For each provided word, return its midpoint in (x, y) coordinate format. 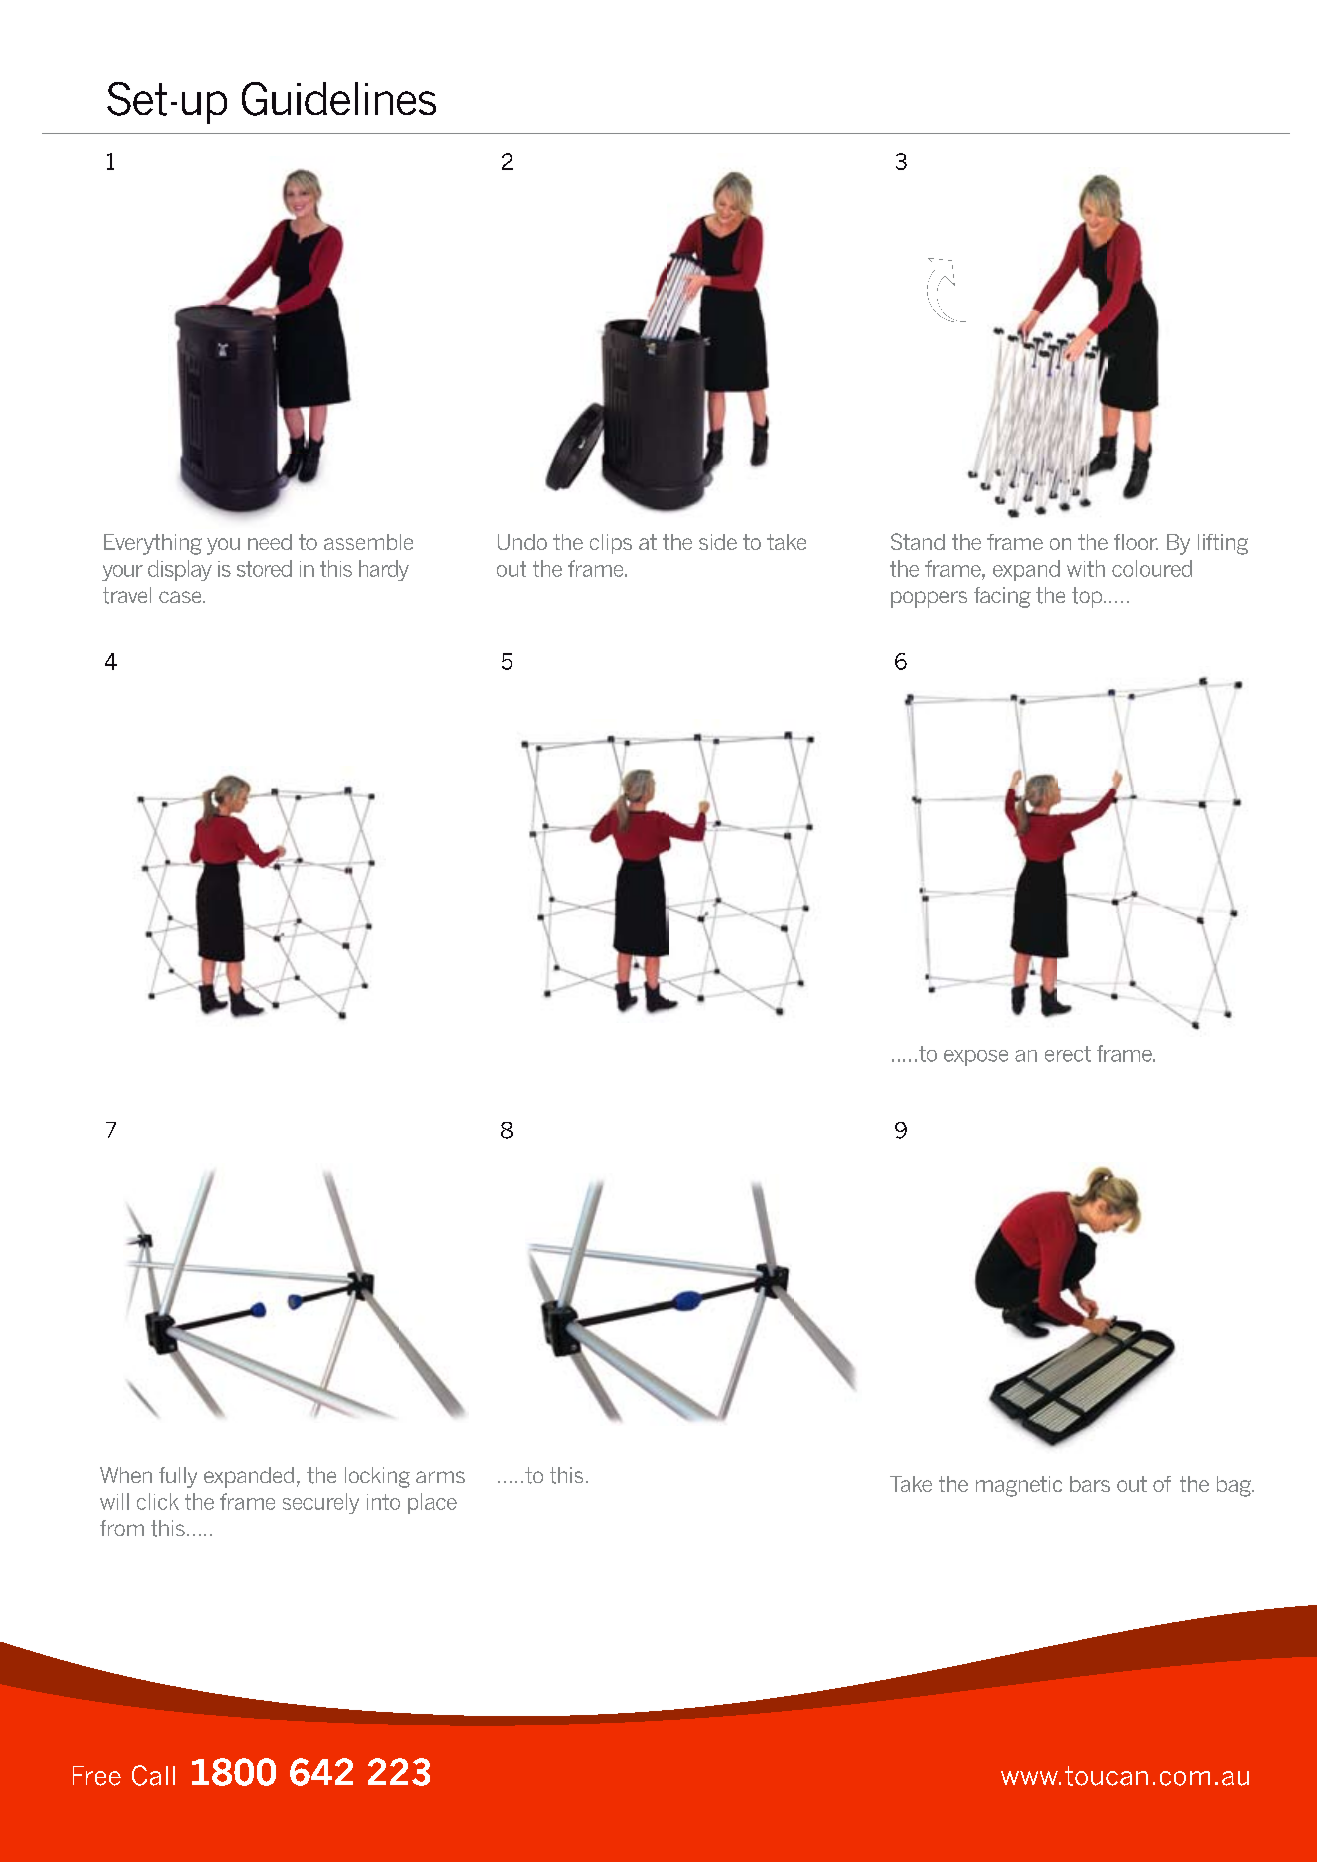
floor (1136, 542)
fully (178, 1477)
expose (976, 1058)
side (718, 542)
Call (153, 1775)
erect (1068, 1054)
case (181, 597)
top (1088, 597)
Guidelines (339, 99)
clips (611, 544)
